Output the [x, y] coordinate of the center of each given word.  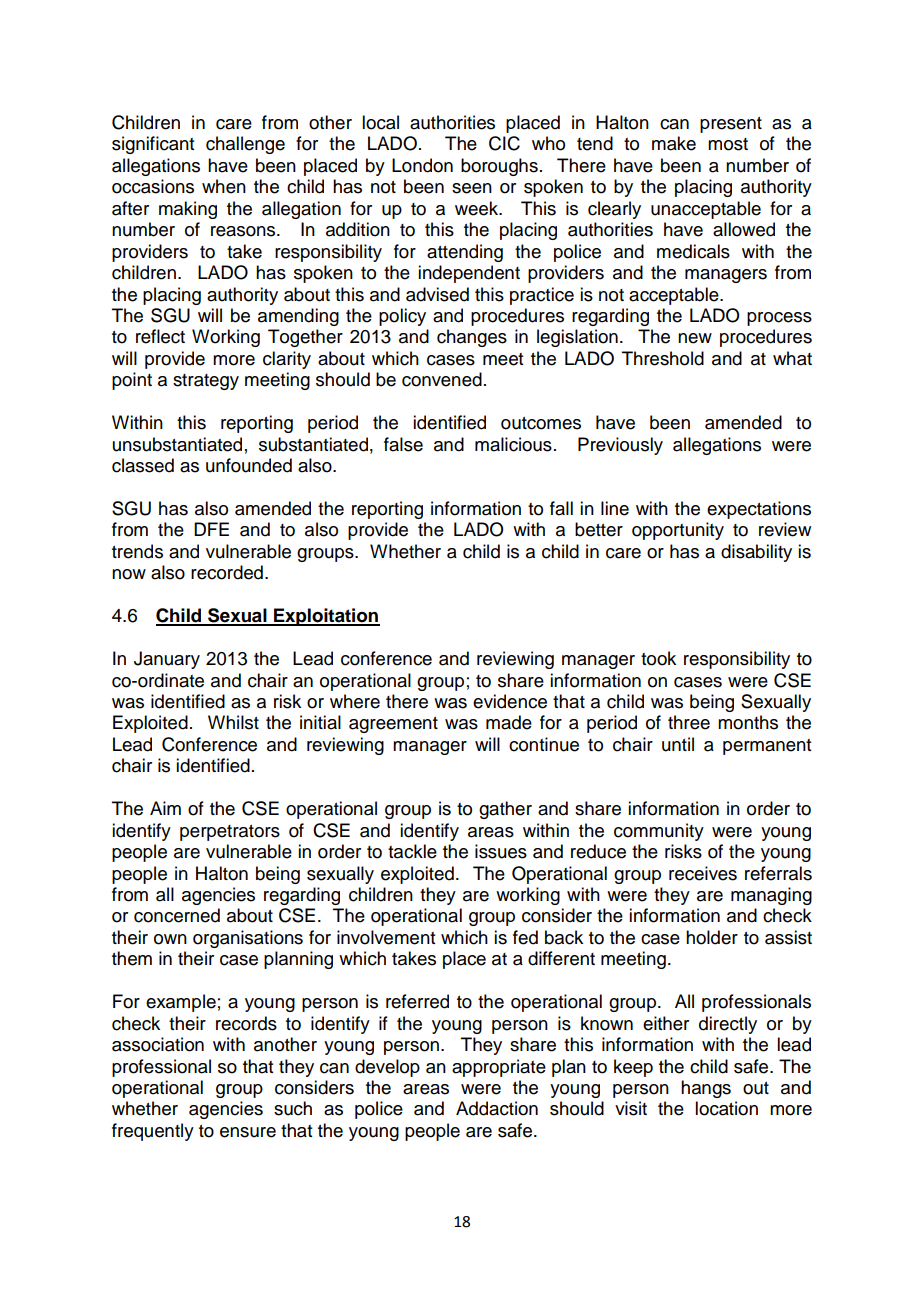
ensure [248, 1132]
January [167, 660]
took [658, 658]
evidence [510, 701]
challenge [245, 145]
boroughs [499, 167]
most [728, 144]
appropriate [499, 1068]
